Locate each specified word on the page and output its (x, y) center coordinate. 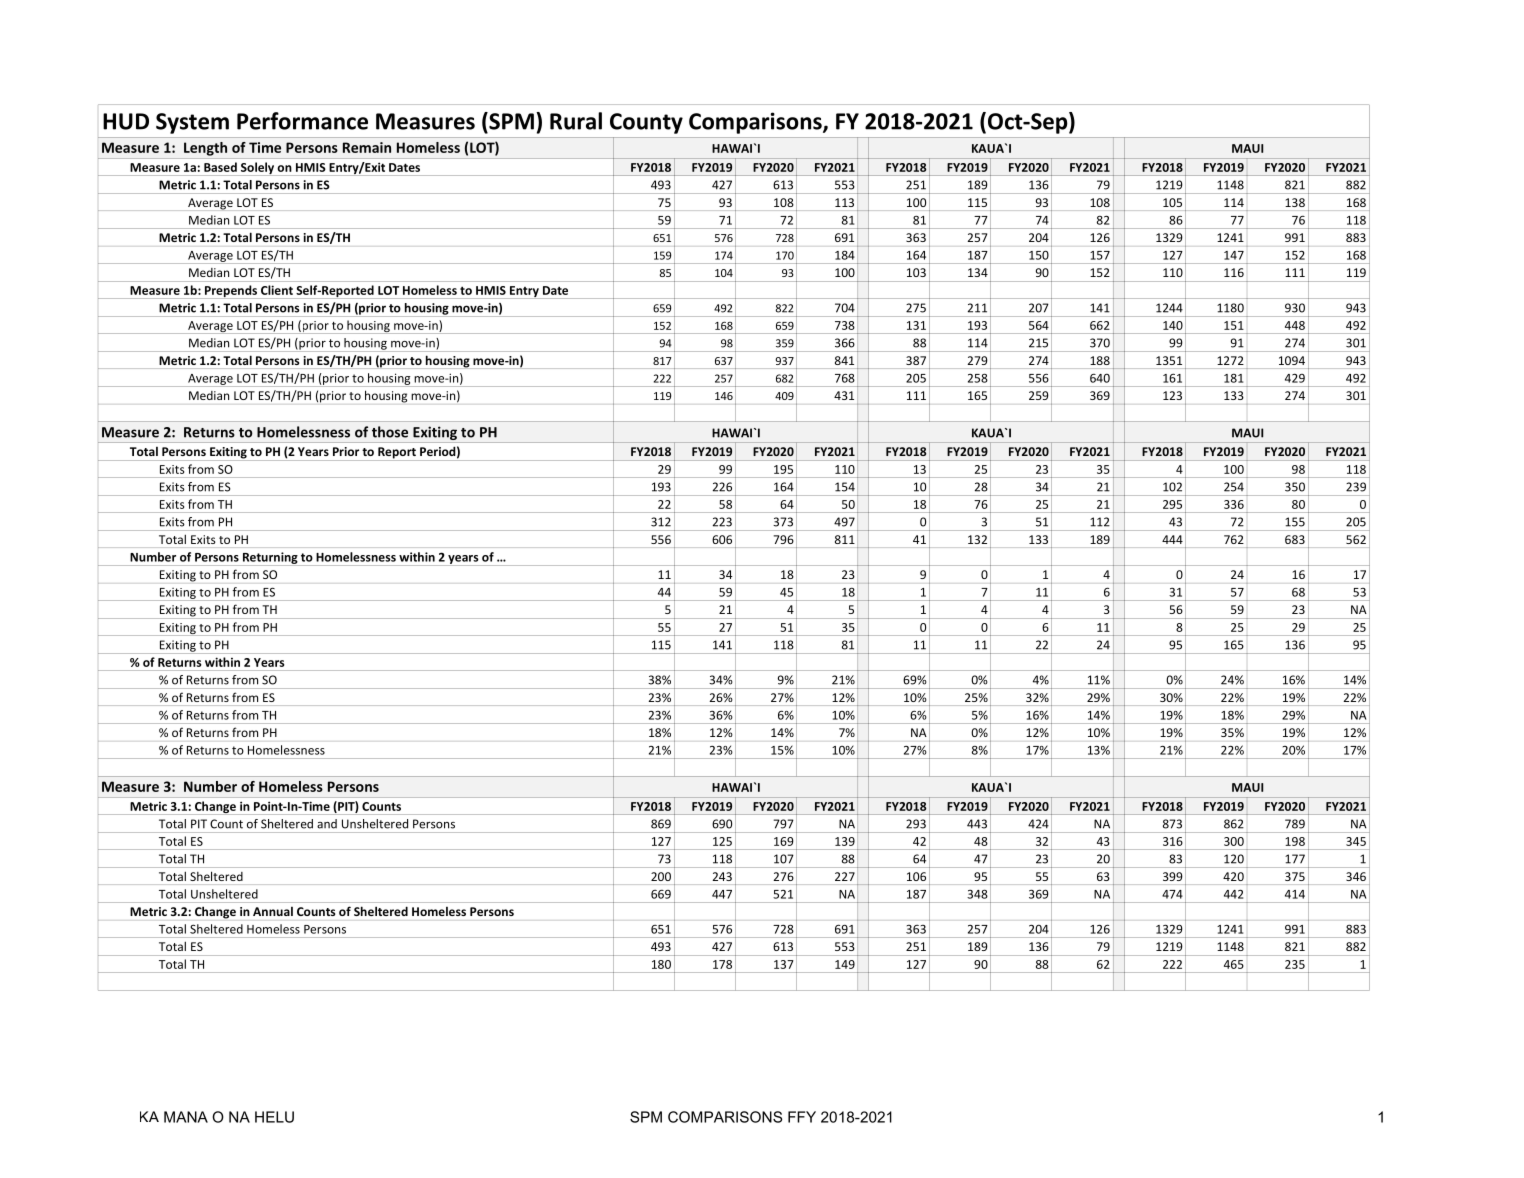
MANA (186, 1117)
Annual (273, 911)
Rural (576, 121)
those (390, 432)
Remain (367, 147)
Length (205, 149)
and (327, 824)
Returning (270, 559)
